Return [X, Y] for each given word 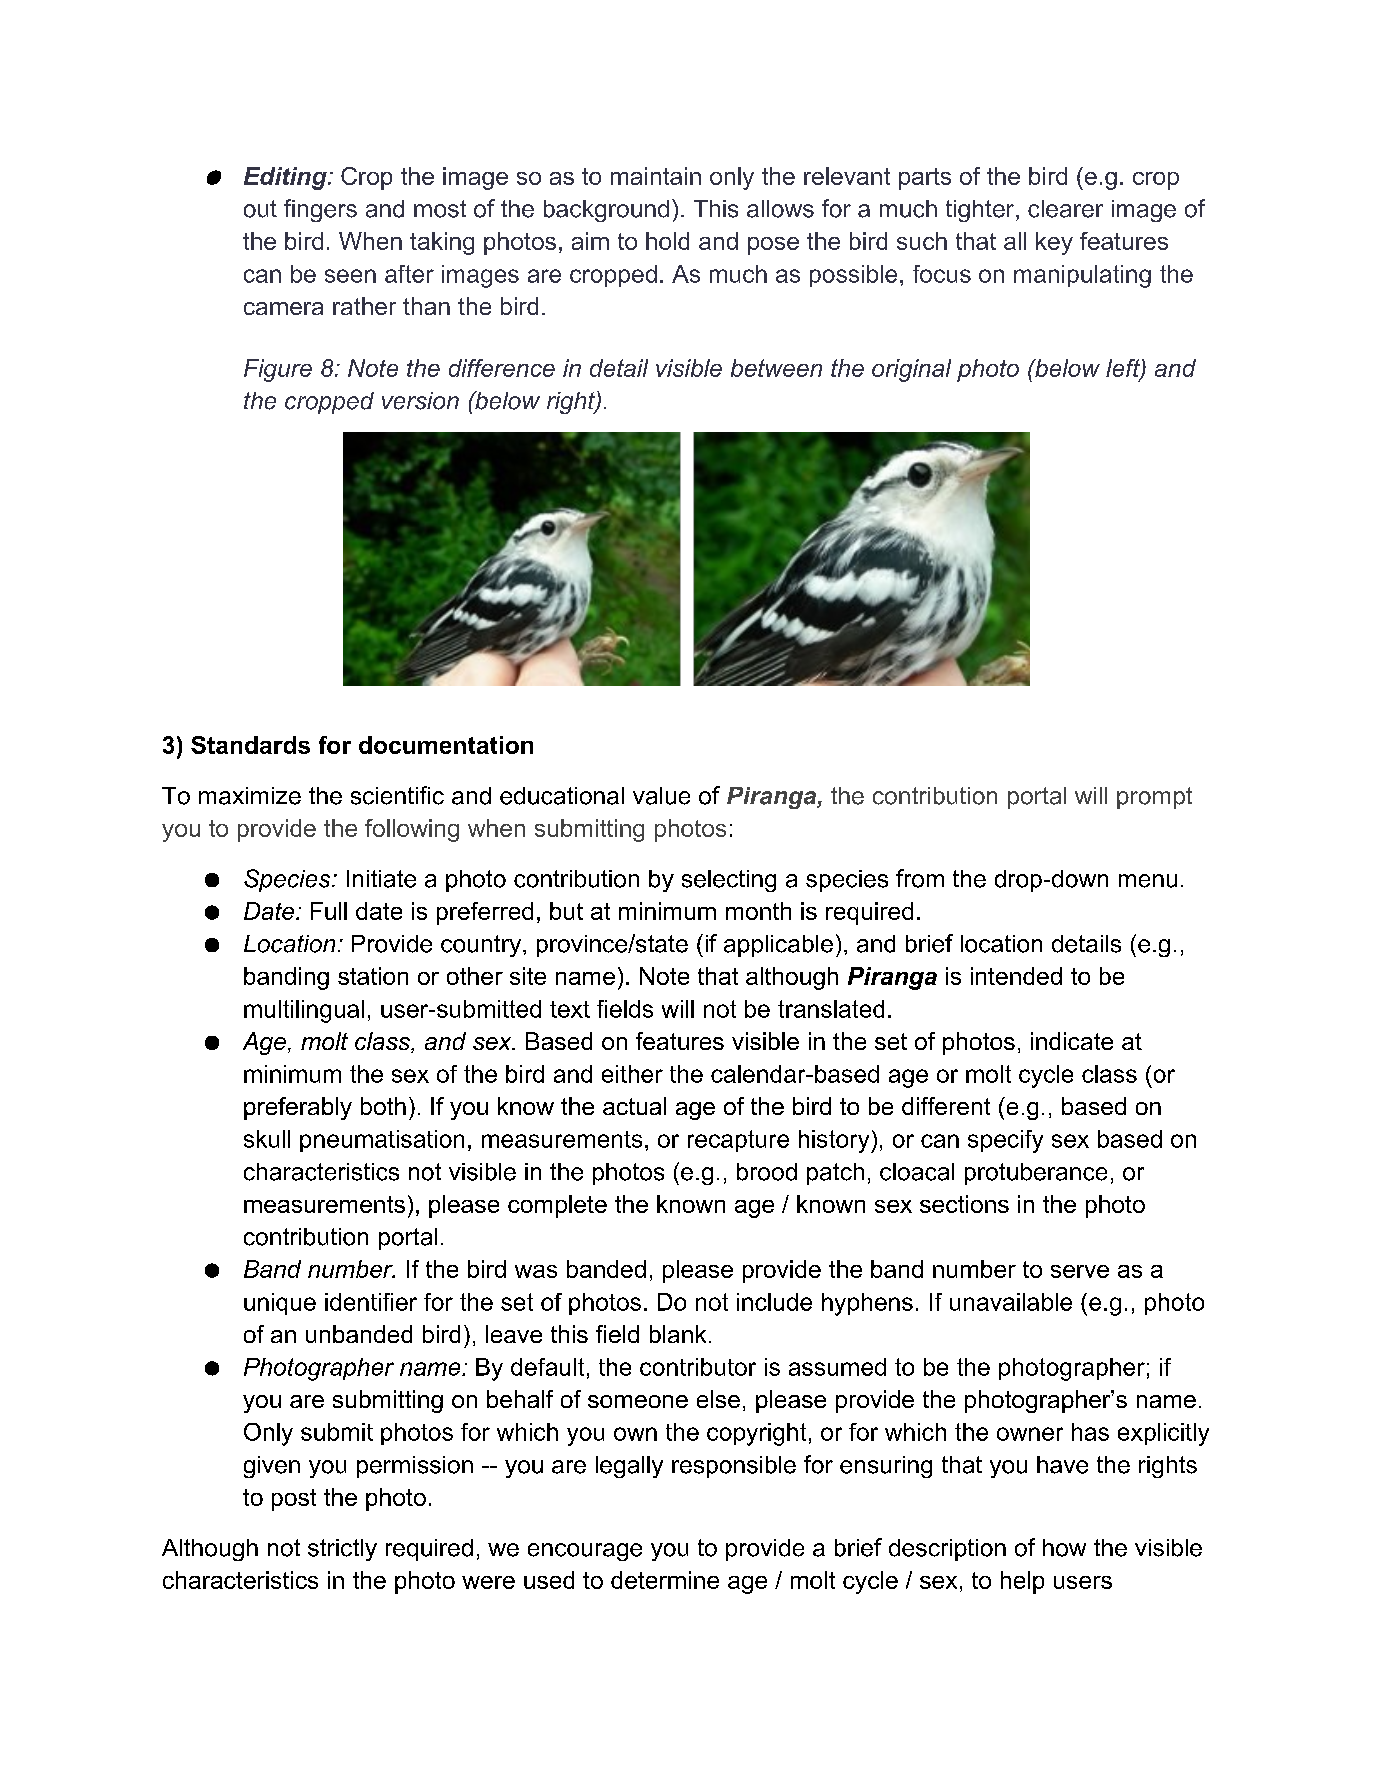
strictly [342, 1550]
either [632, 1074]
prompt [1154, 798]
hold [667, 241]
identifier [371, 1302]
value [661, 796]
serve [1080, 1271]
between [776, 368]
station [373, 976]
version [420, 401]
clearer [1065, 209]
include [774, 1302]
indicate [1072, 1041]
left [1124, 369]
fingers [320, 210]
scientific [397, 795]
